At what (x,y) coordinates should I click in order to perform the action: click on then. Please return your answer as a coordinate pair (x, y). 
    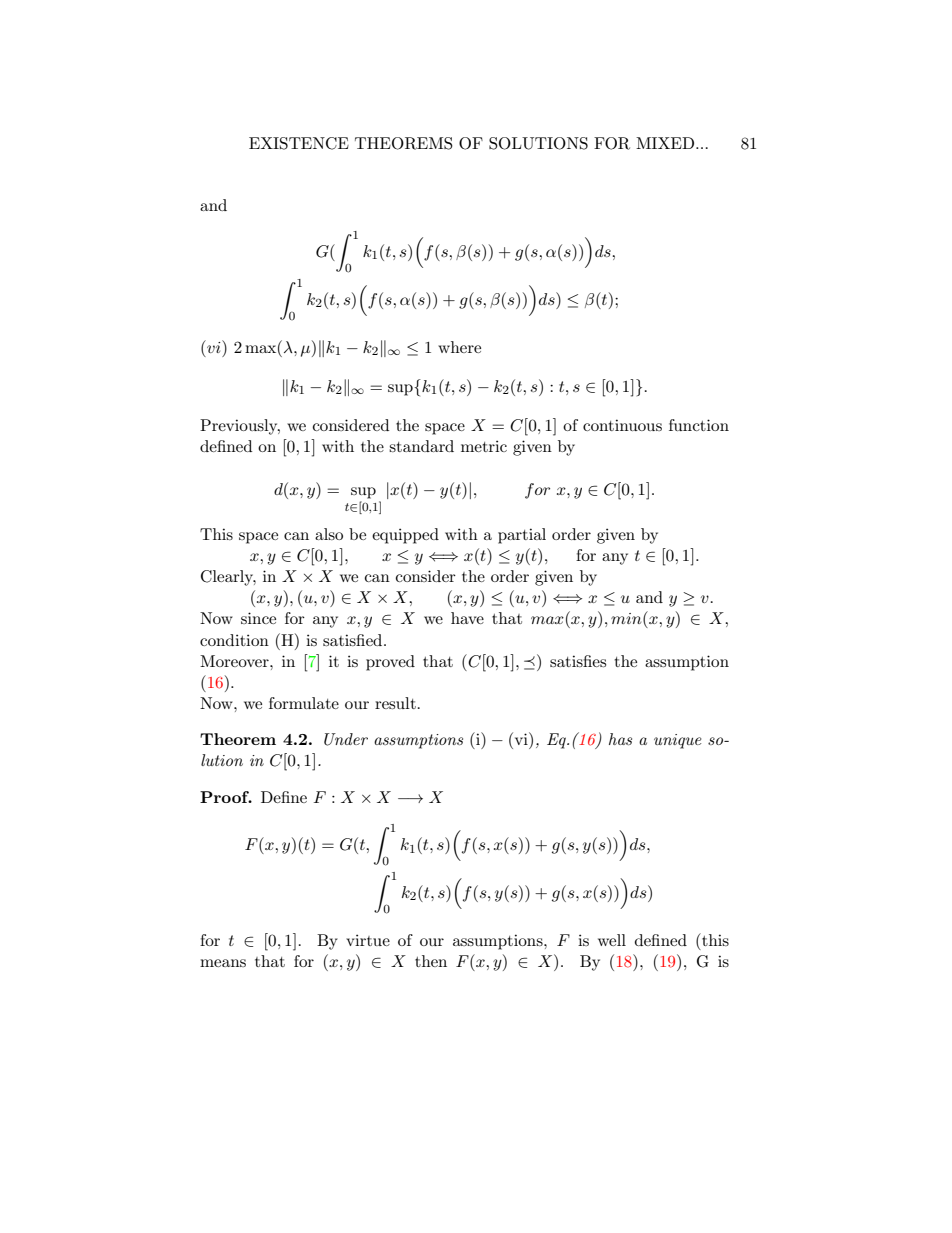
    Looking at the image, I should click on (431, 961).
